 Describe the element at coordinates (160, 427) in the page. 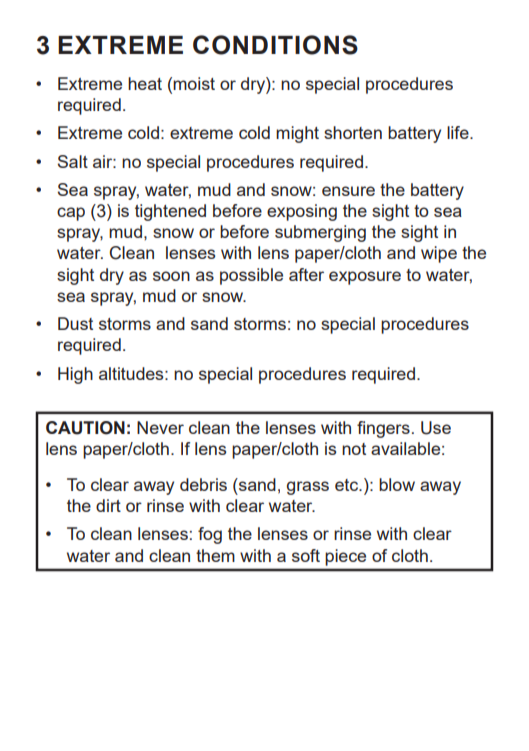

I see `Never` at that location.
